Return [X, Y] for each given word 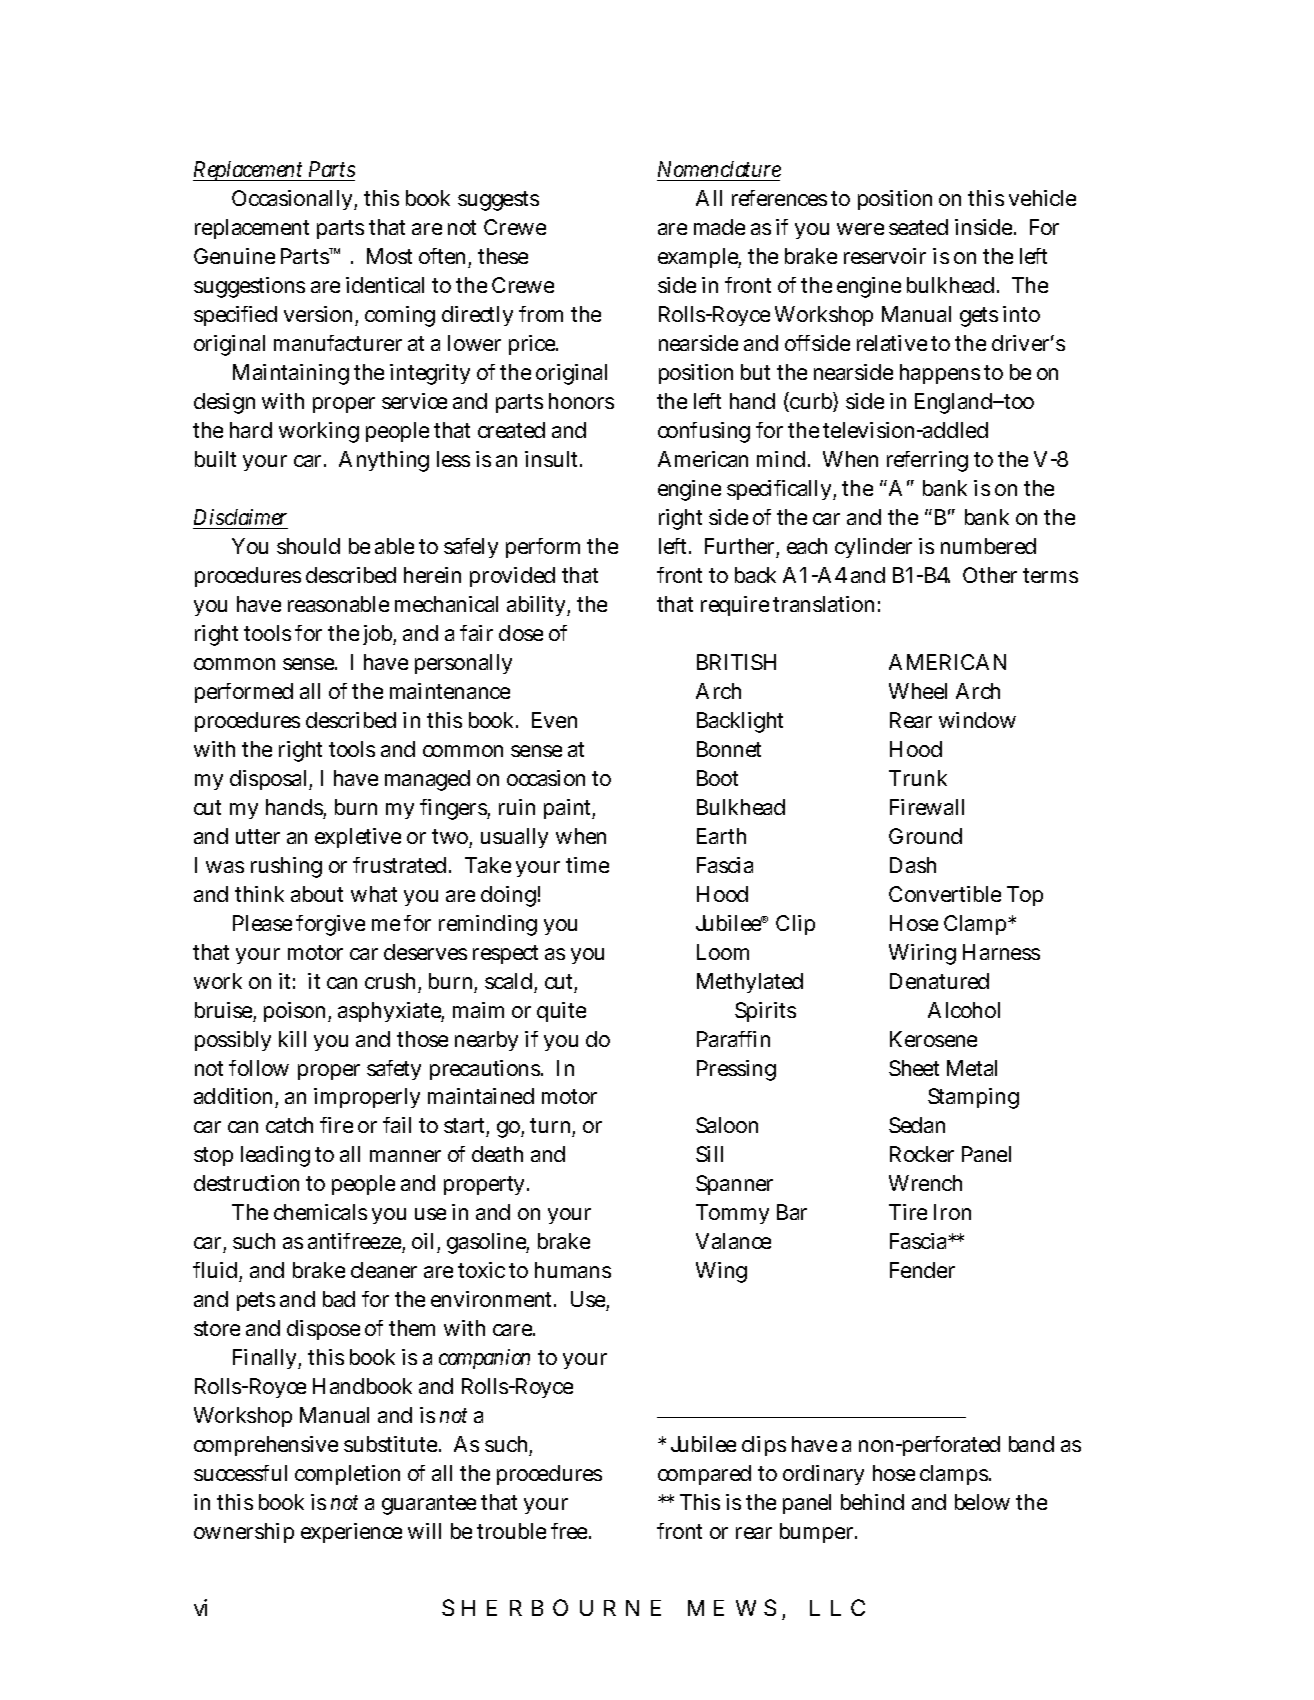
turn [550, 1125]
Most [389, 256]
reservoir [885, 256]
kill [292, 1039]
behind [872, 1502]
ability [536, 606]
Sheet [914, 1068]
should [308, 546]
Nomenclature [719, 169]
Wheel [918, 691]
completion [347, 1475]
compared [704, 1475]
